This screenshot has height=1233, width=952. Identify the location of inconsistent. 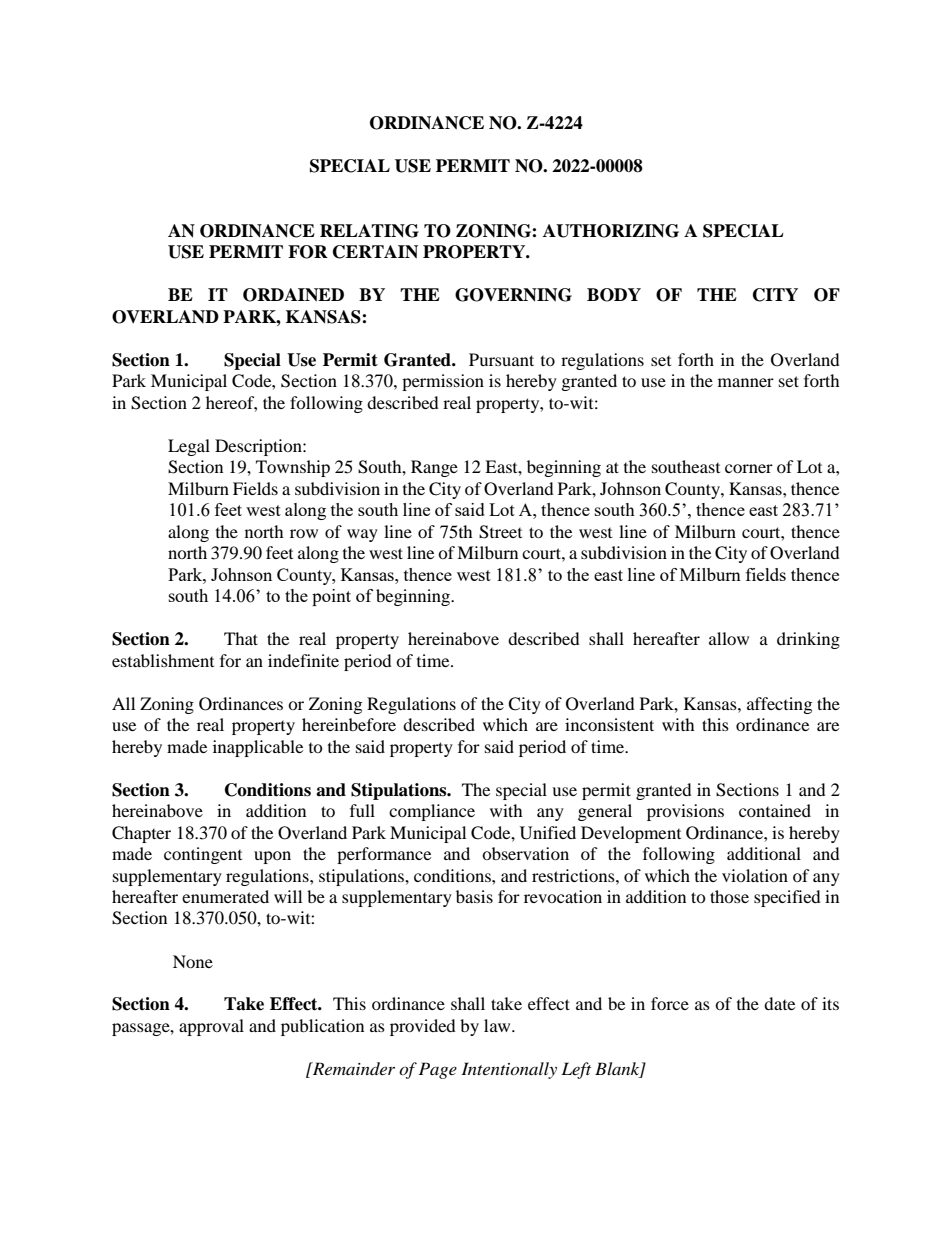
(609, 724).
